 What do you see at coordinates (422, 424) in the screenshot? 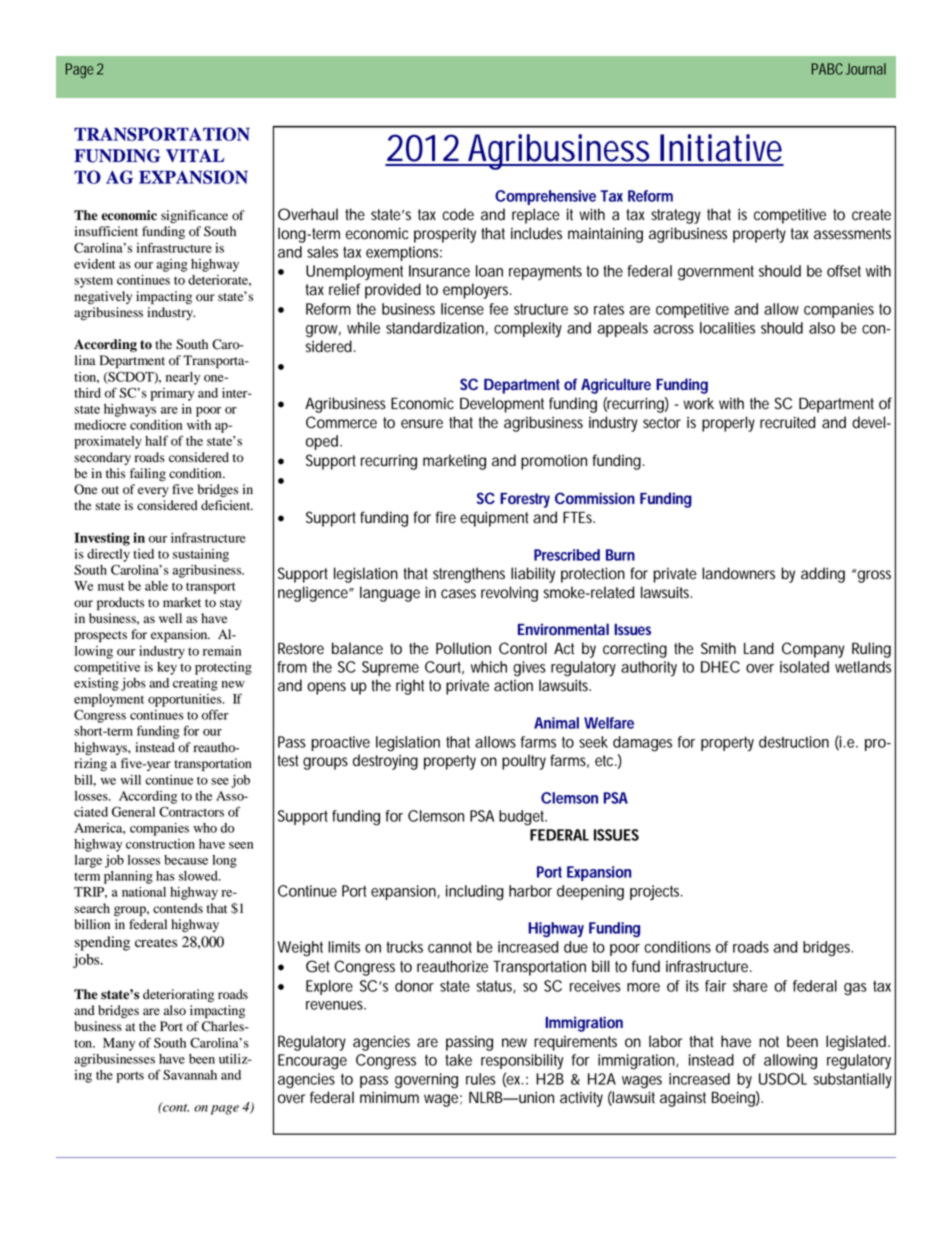
I see `ensure` at bounding box center [422, 424].
